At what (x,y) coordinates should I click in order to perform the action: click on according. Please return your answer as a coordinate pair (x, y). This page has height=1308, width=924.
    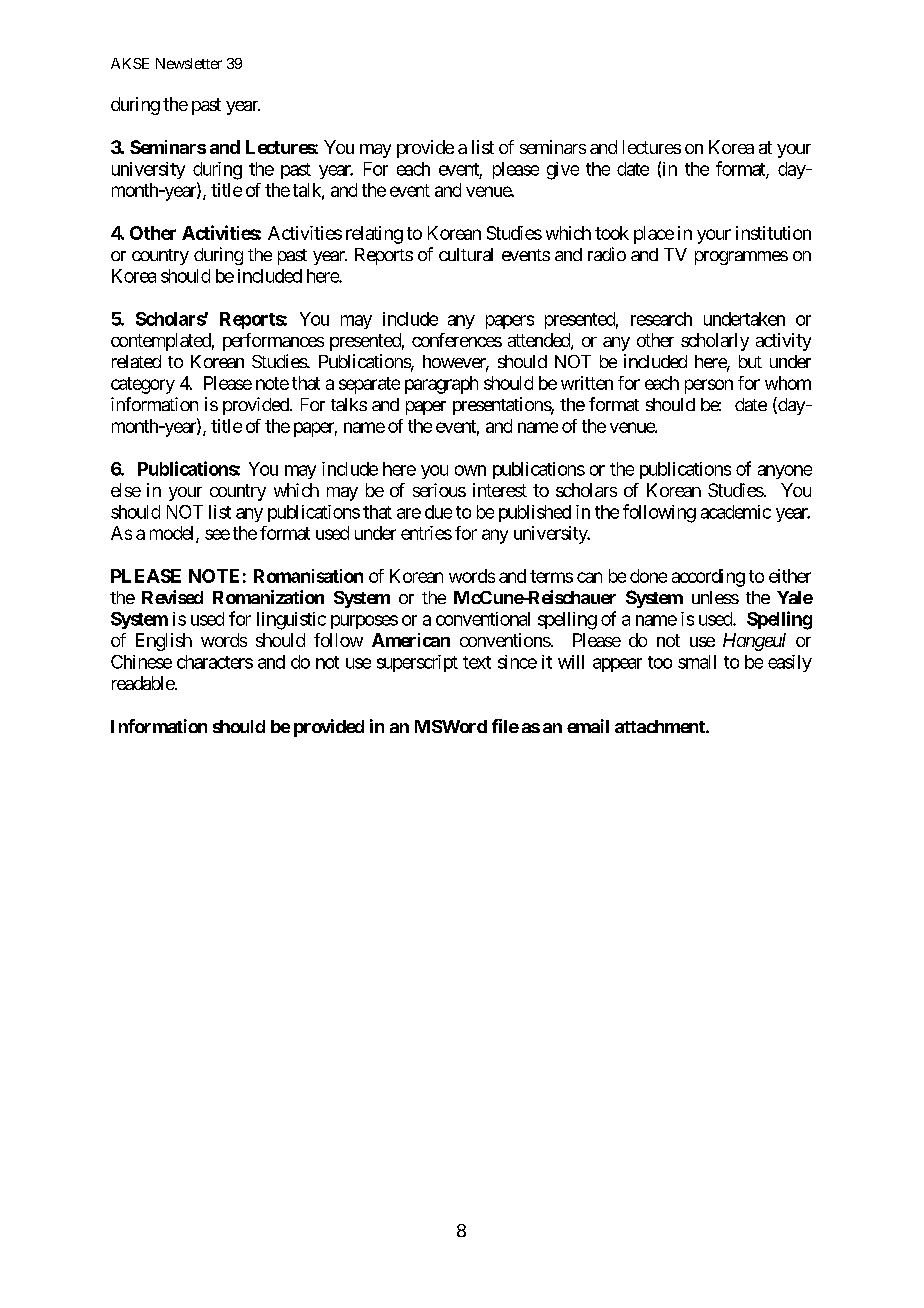
    Looking at the image, I should click on (708, 578).
